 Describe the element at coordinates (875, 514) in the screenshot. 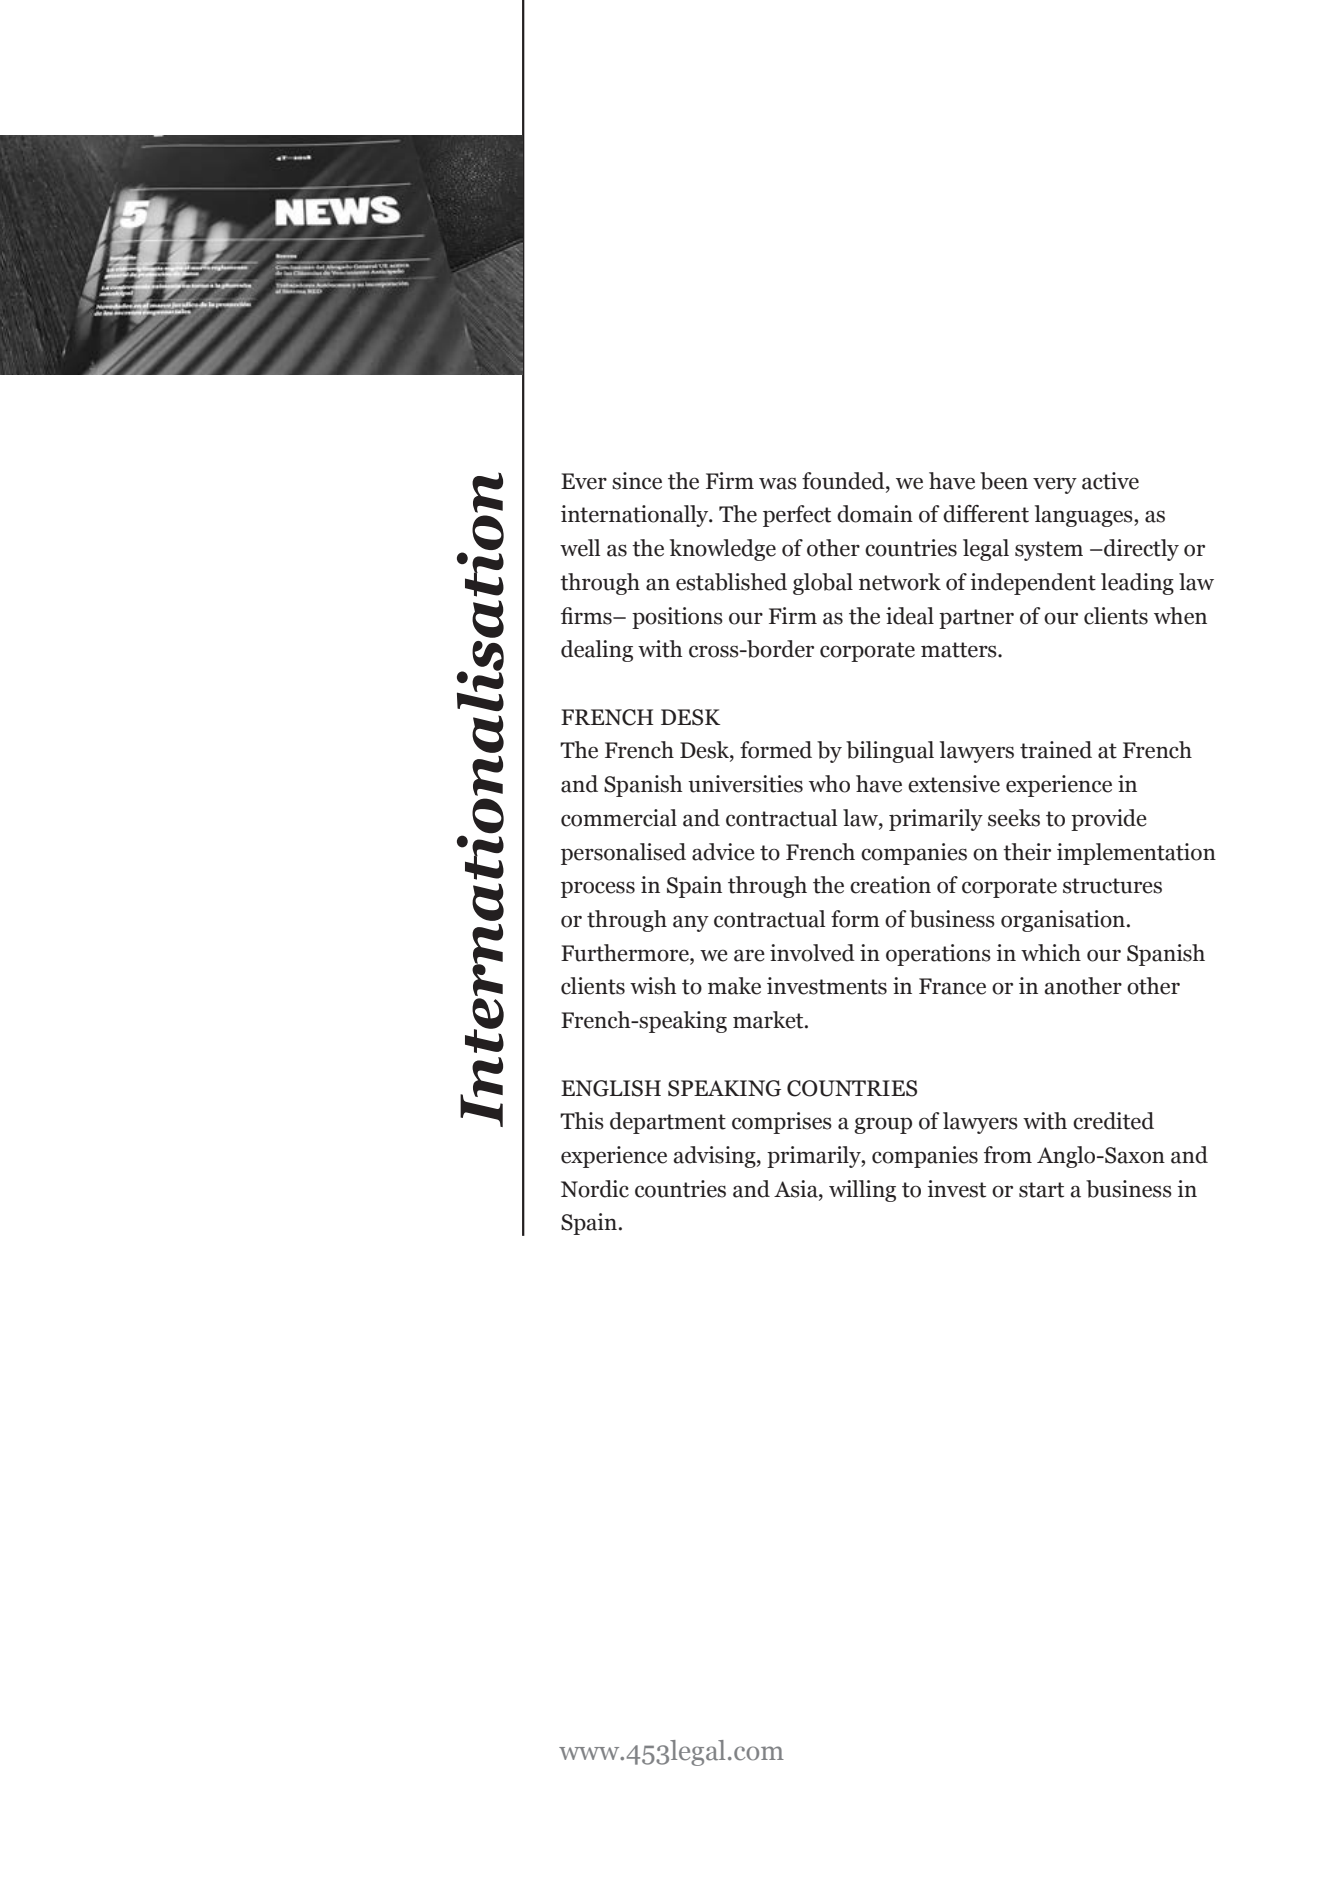

I see `domain` at that location.
